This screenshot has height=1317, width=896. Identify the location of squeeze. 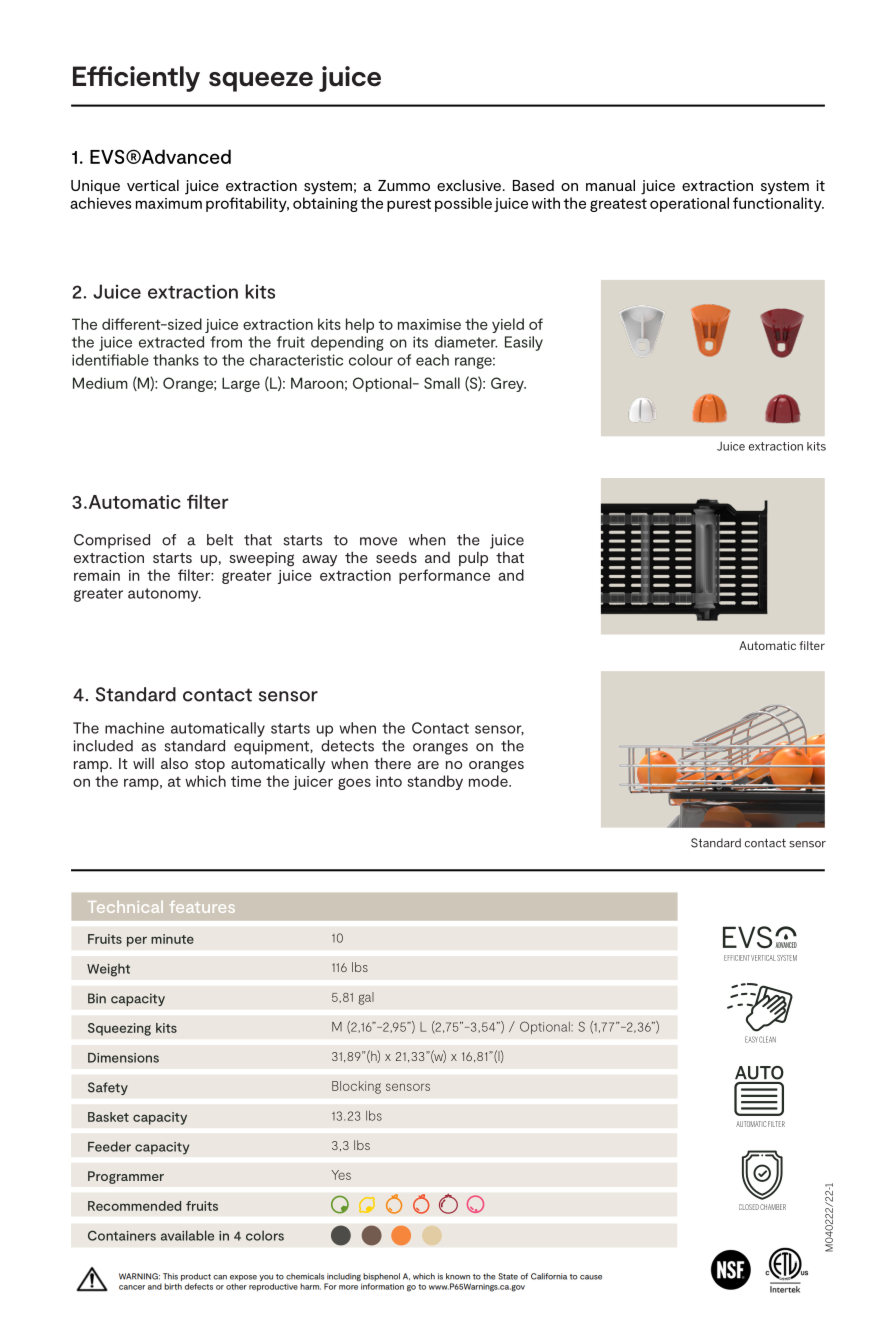
(261, 82).
